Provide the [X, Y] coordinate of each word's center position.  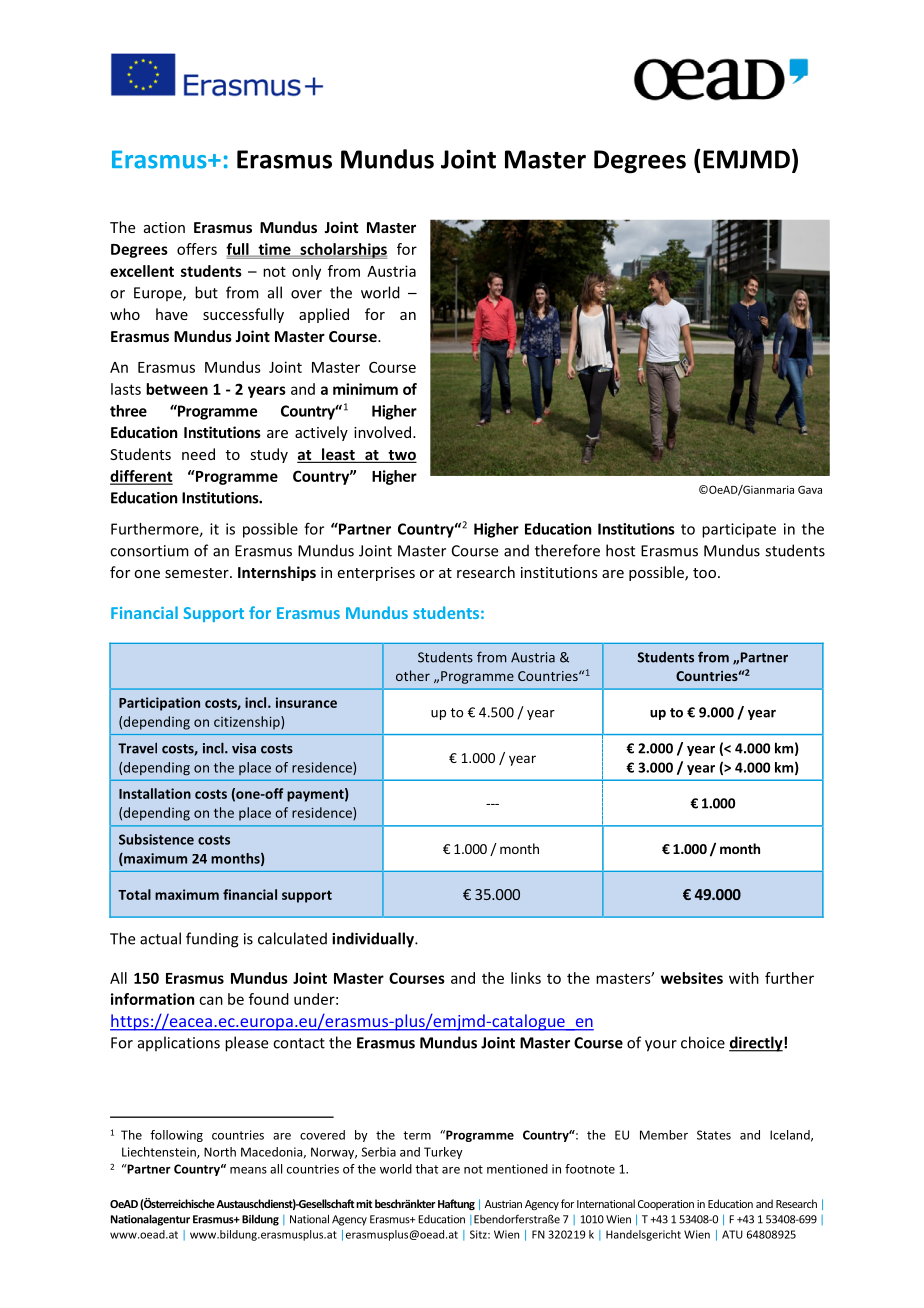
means [248, 1170]
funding [212, 940]
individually [374, 940]
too [704, 573]
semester [198, 573]
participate [739, 530]
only [306, 272]
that [426, 1169]
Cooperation [666, 1205]
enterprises [376, 574]
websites [692, 978]
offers [197, 249]
